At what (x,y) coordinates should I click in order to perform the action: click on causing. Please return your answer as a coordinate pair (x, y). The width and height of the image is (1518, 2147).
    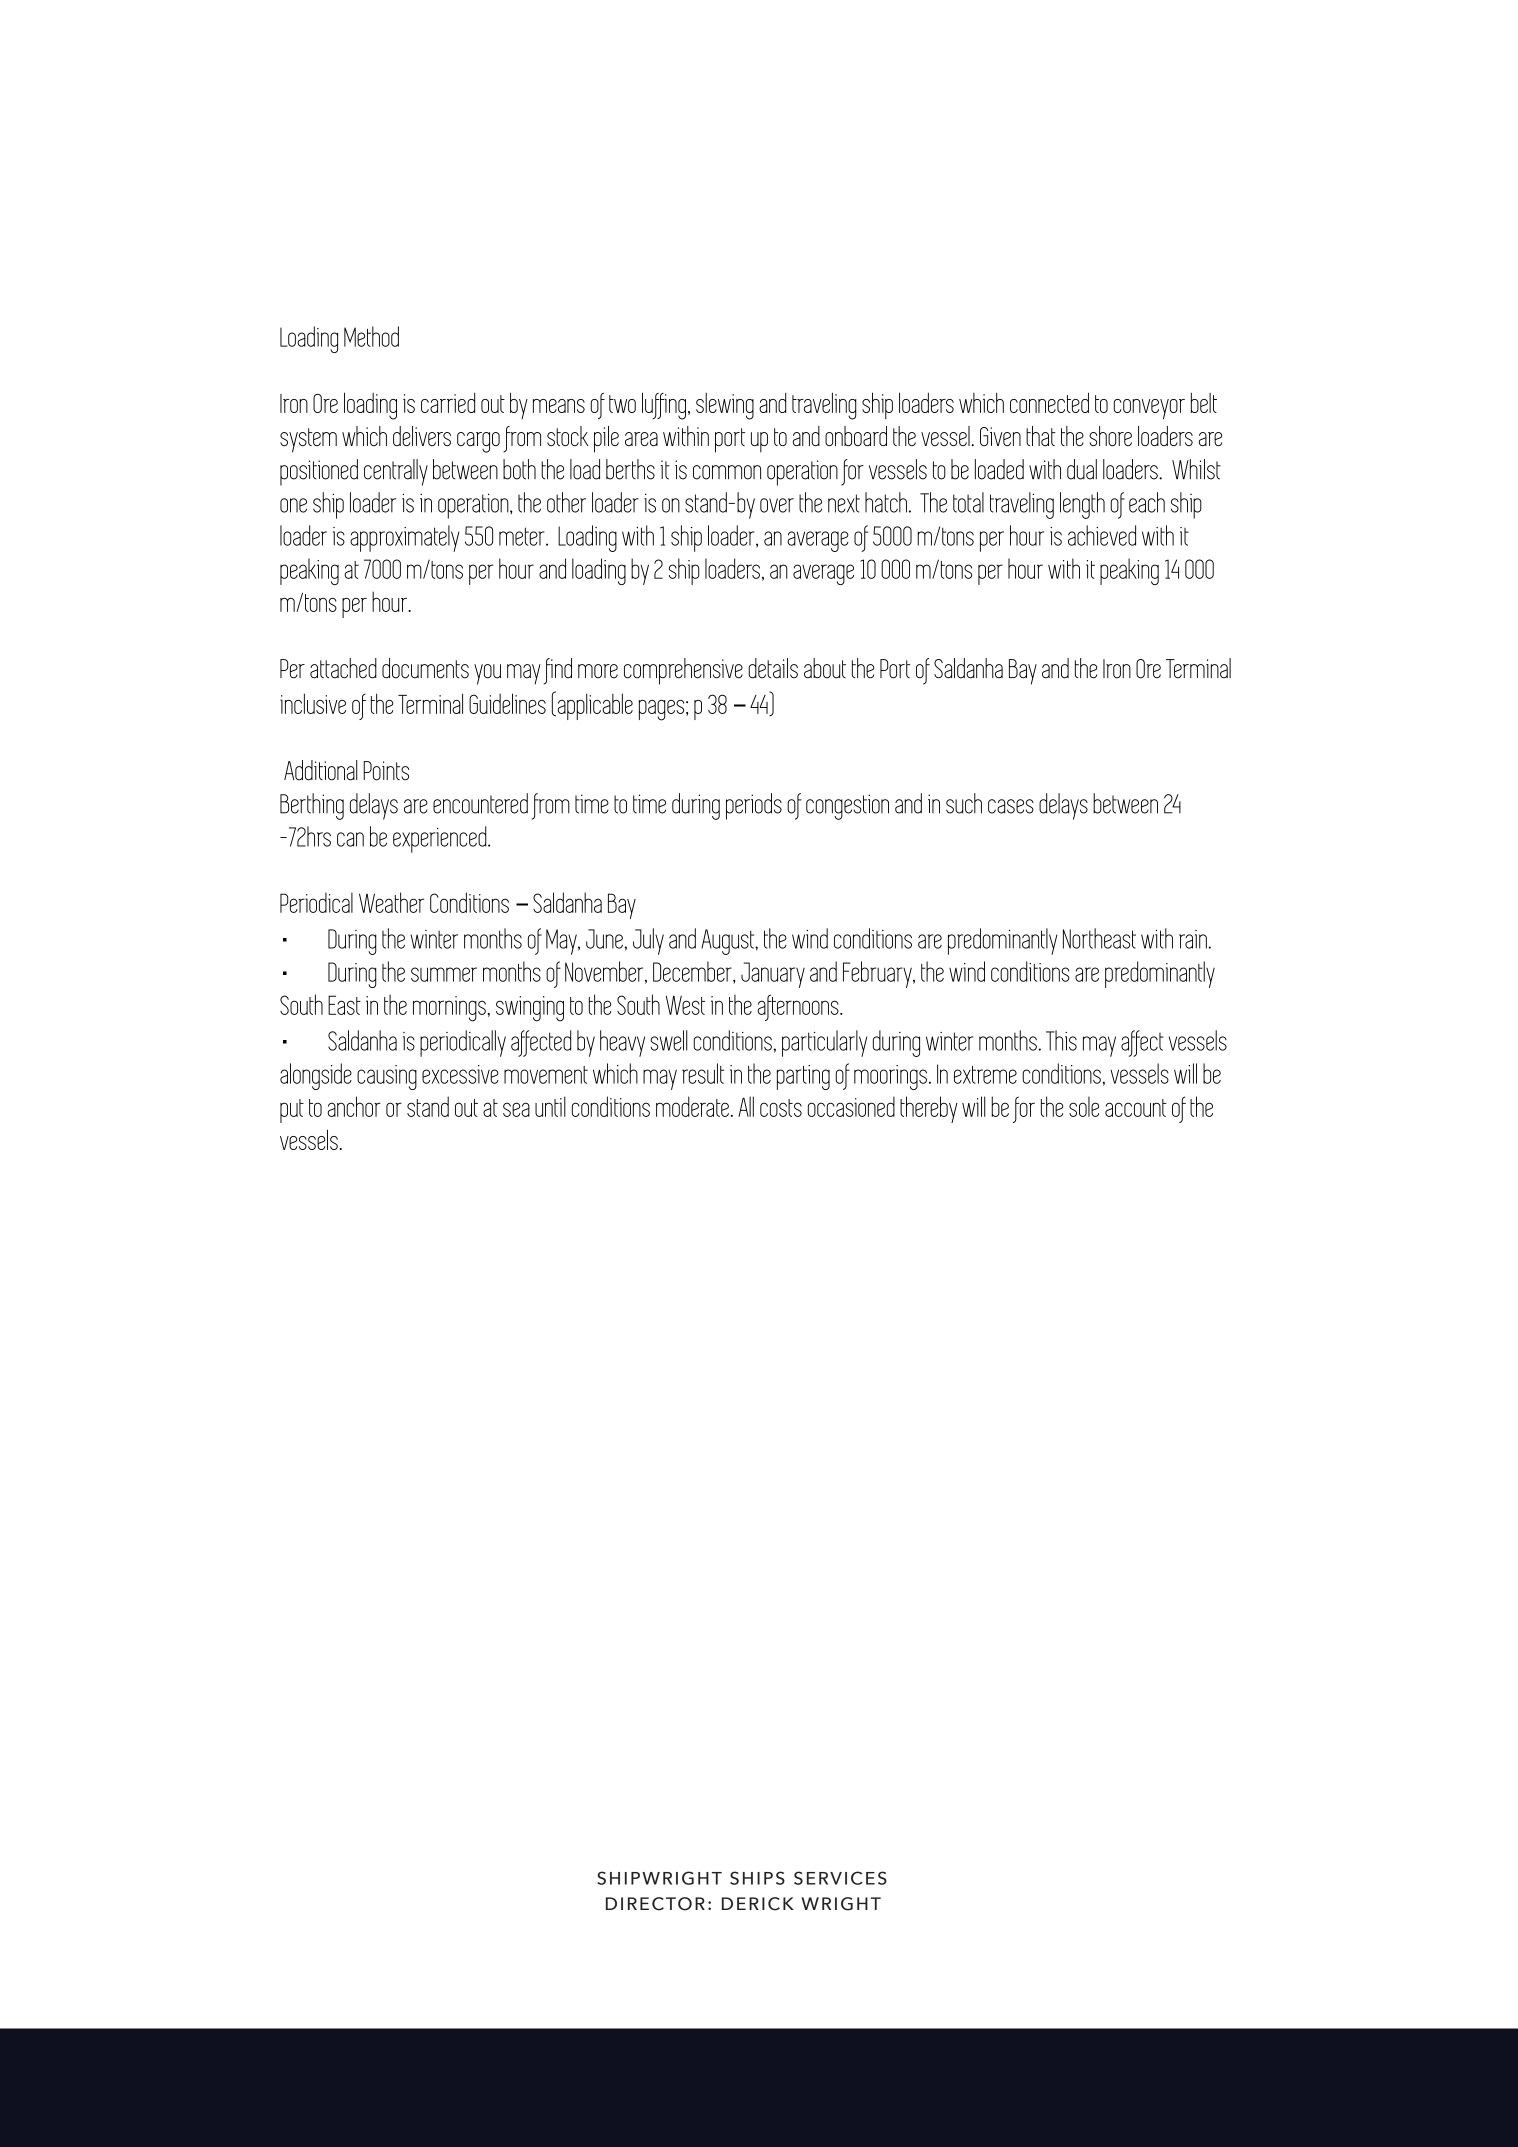
    Looking at the image, I should click on (387, 1077).
